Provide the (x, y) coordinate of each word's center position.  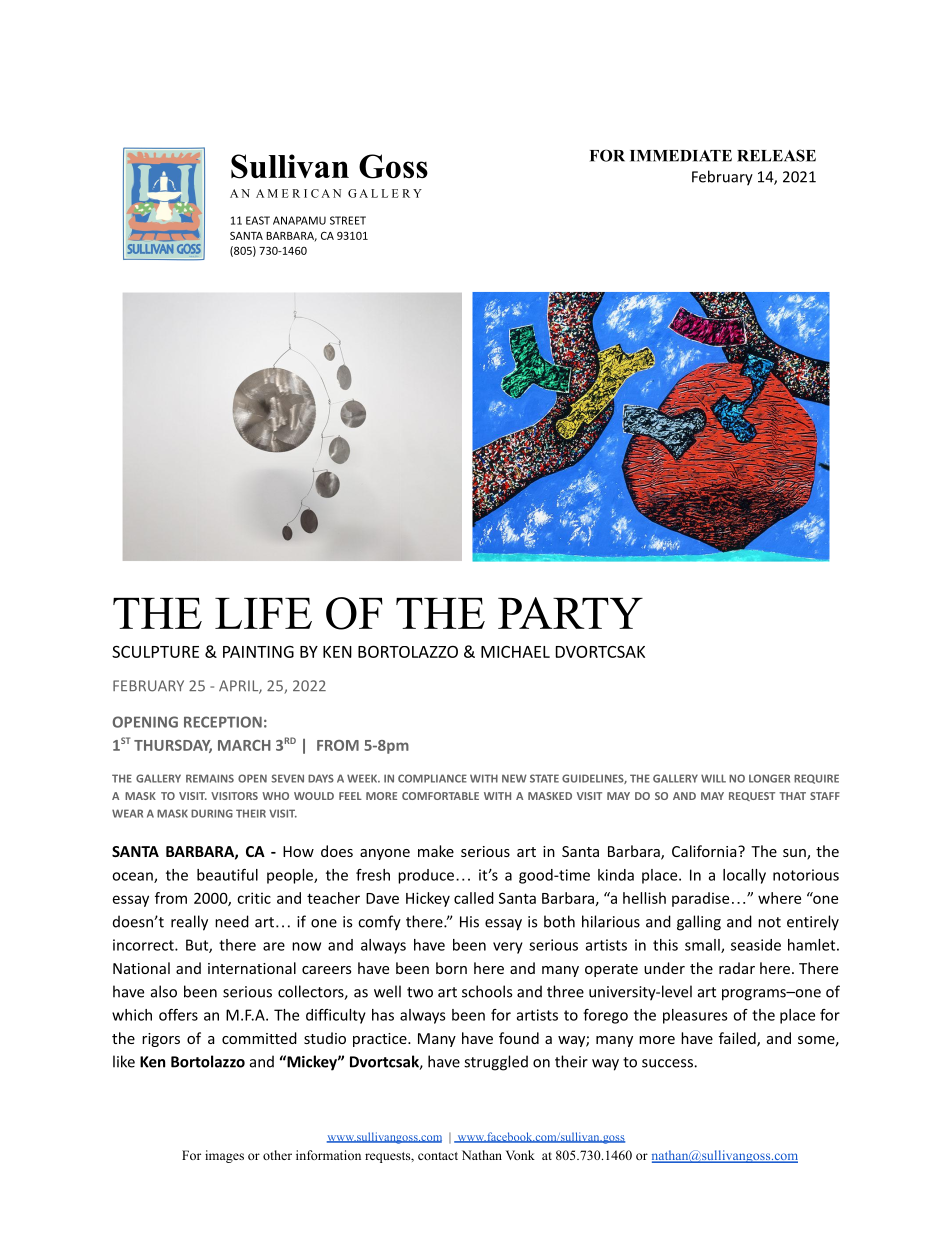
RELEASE (776, 155)
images (224, 1156)
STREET (348, 220)
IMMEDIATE (681, 156)
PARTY (570, 613)
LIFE (263, 613)
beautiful (227, 875)
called (474, 898)
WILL (713, 778)
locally (744, 876)
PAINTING (258, 651)
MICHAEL (515, 652)
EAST (258, 220)
